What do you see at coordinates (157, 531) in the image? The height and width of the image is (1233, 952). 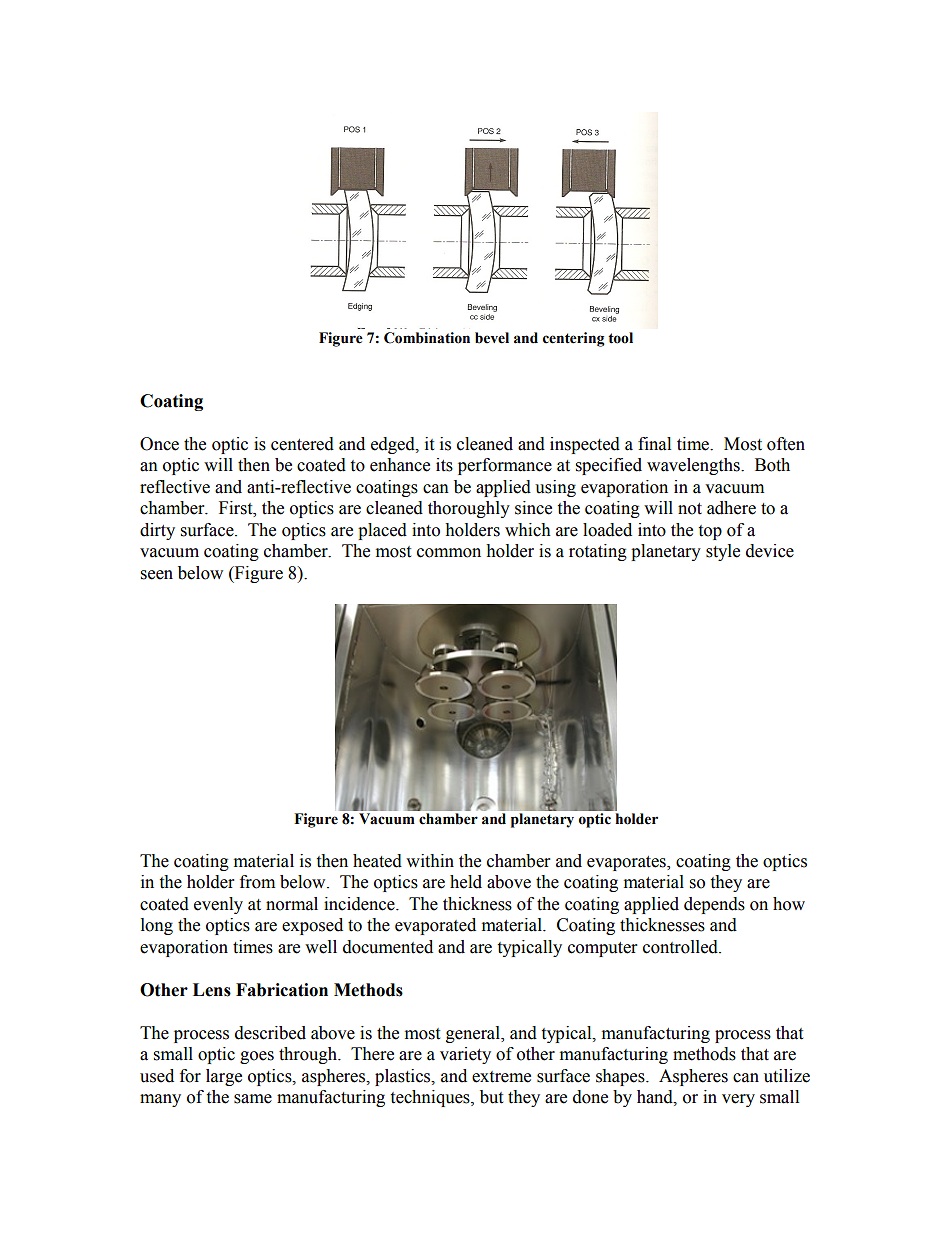 I see `dirty` at bounding box center [157, 531].
